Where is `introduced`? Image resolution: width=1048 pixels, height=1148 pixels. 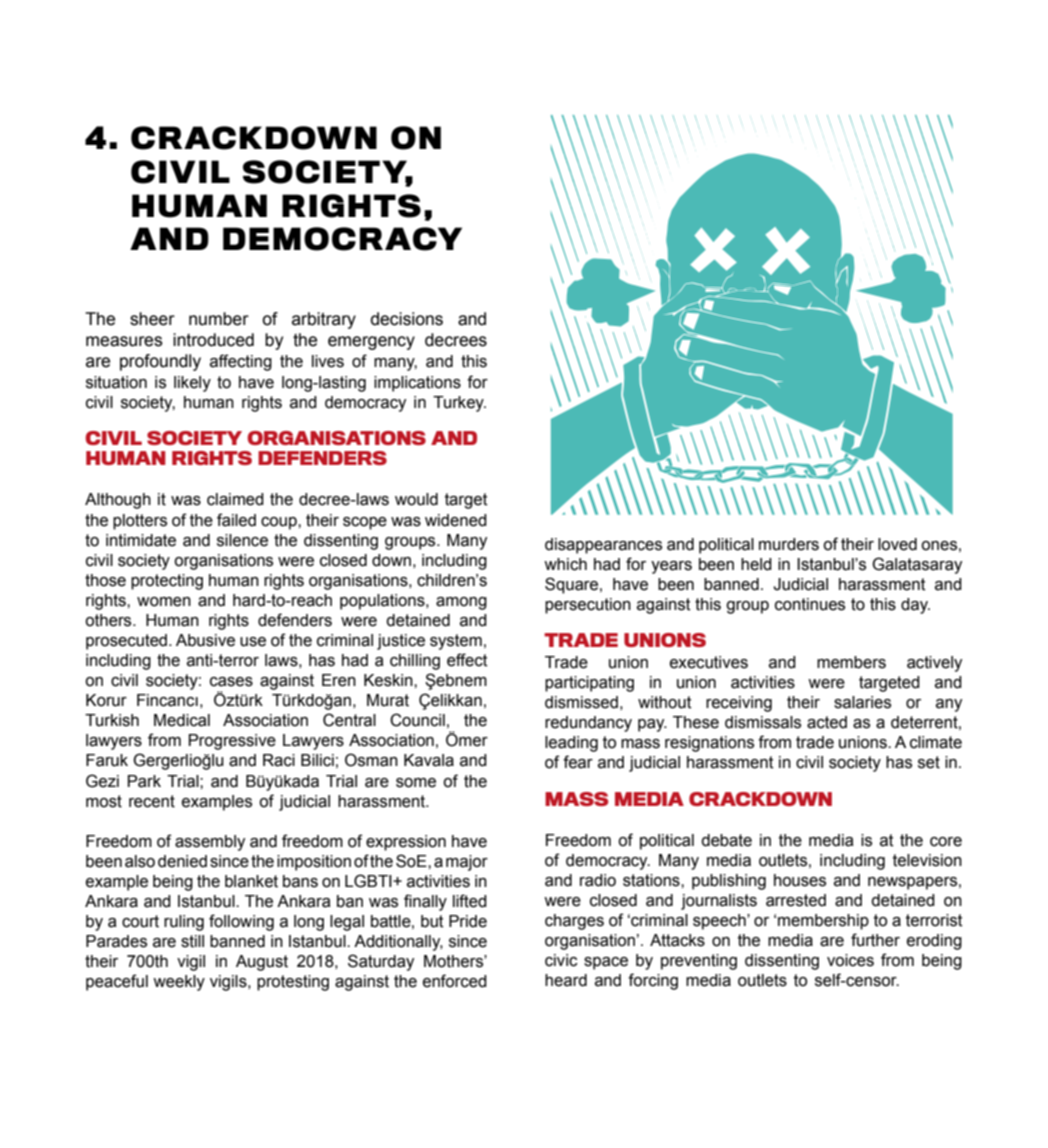
introduced is located at coordinates (213, 340).
